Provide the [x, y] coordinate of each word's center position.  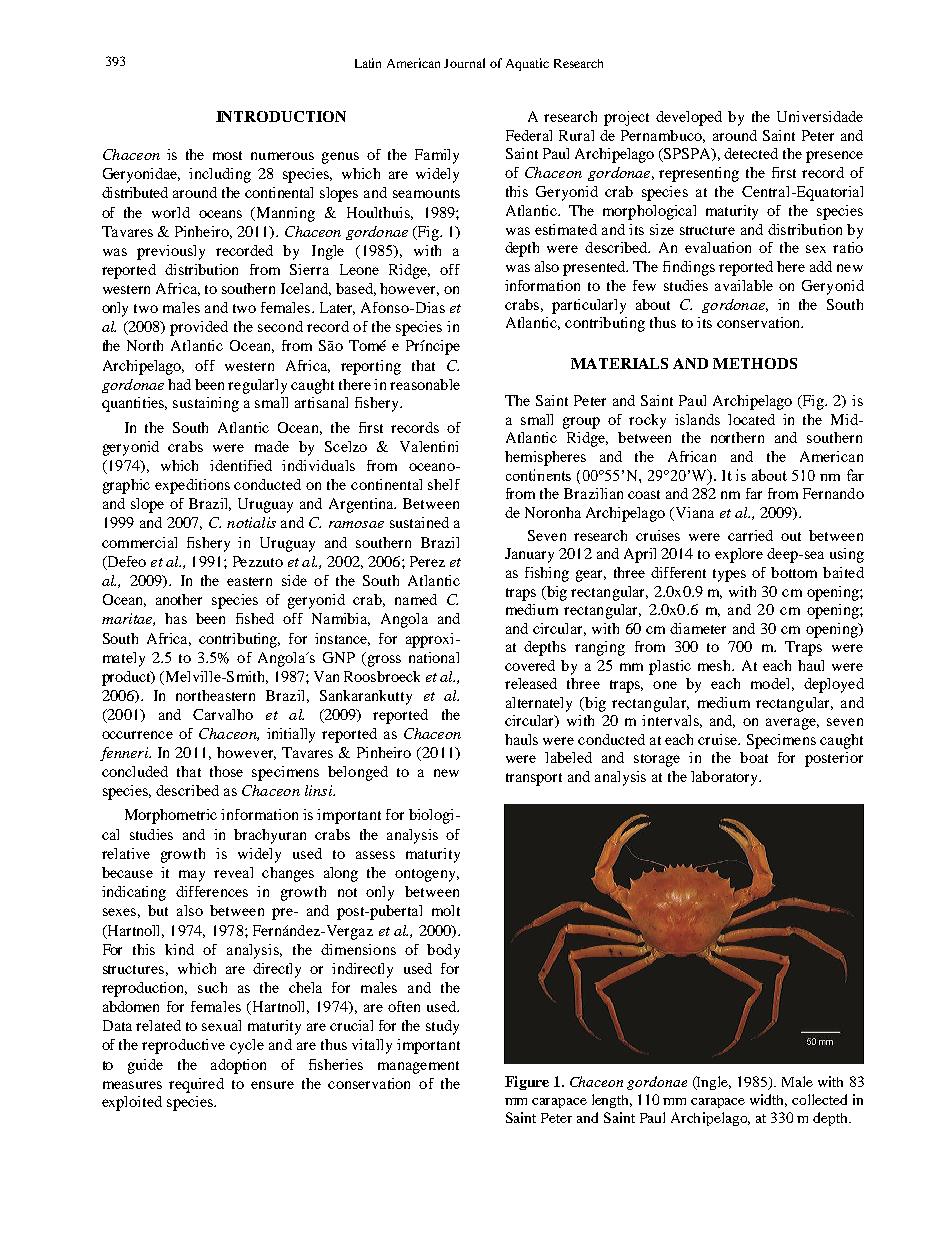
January [529, 555]
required [196, 1085]
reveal [233, 872]
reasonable [425, 384]
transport [534, 779]
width [768, 1100]
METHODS [755, 363]
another [179, 599]
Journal [464, 63]
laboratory [725, 778]
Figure [527, 1083]
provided [199, 328]
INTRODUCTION [281, 116]
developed [689, 118]
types [729, 575]
